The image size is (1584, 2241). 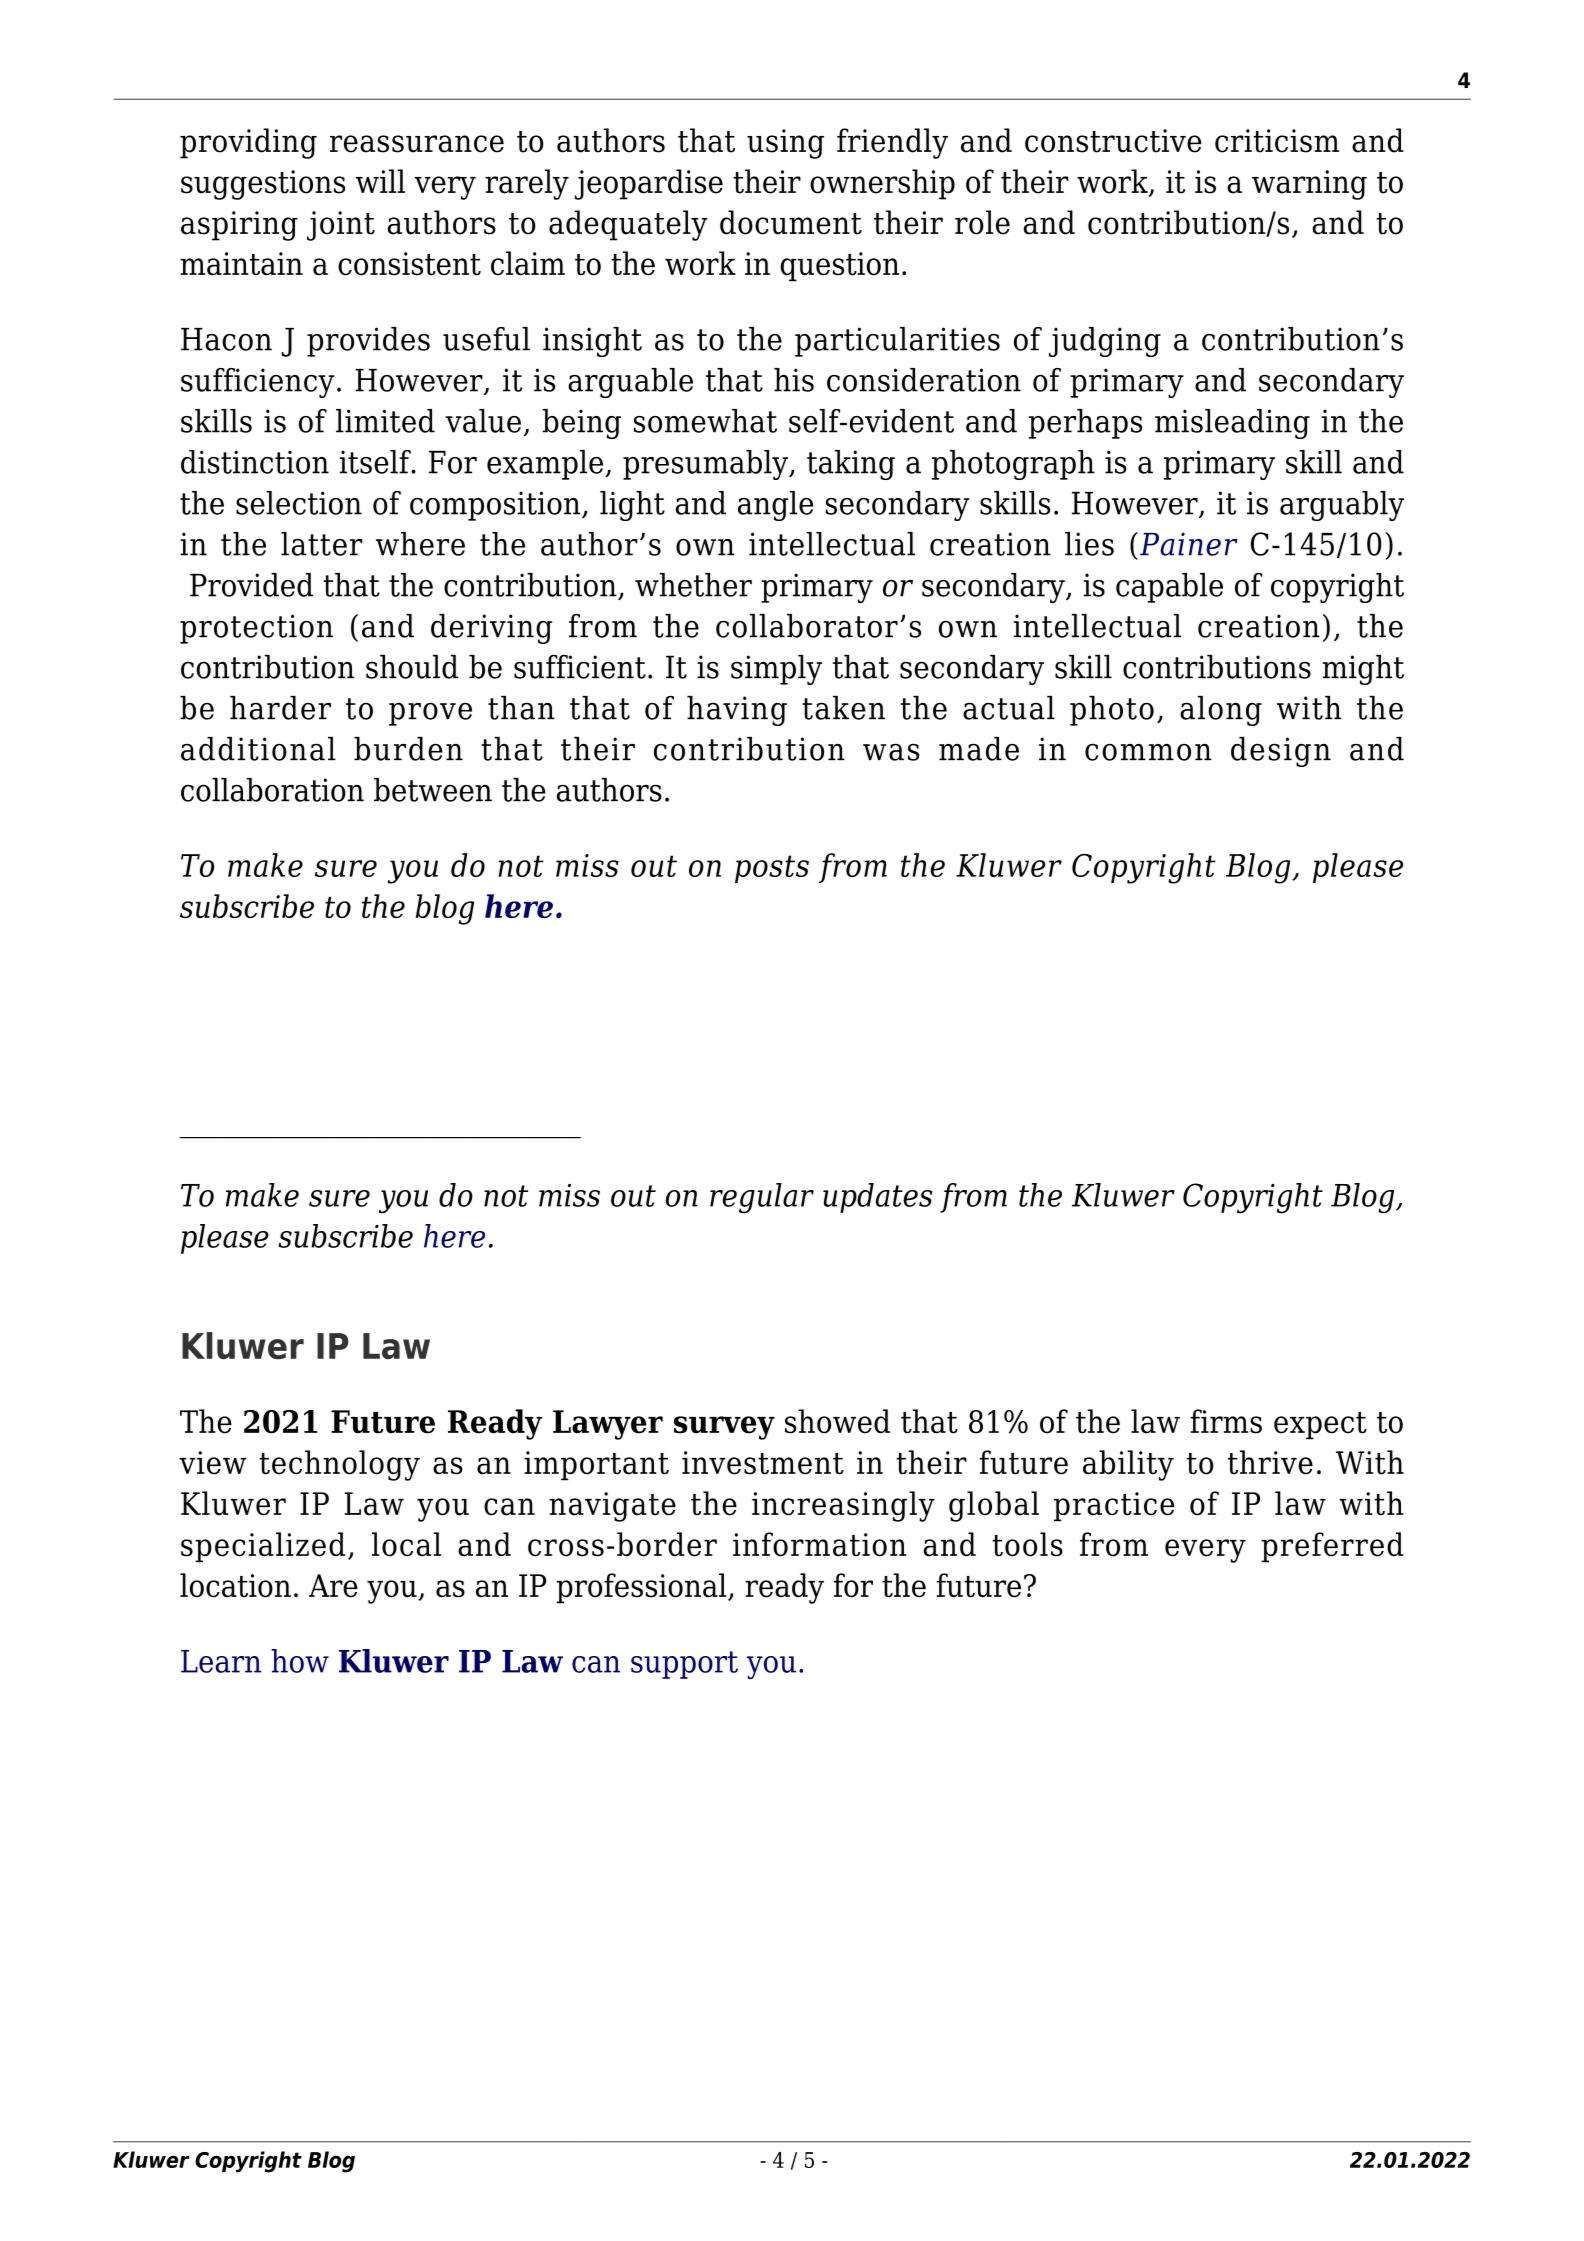 I want to click on warning, so click(x=1309, y=185).
